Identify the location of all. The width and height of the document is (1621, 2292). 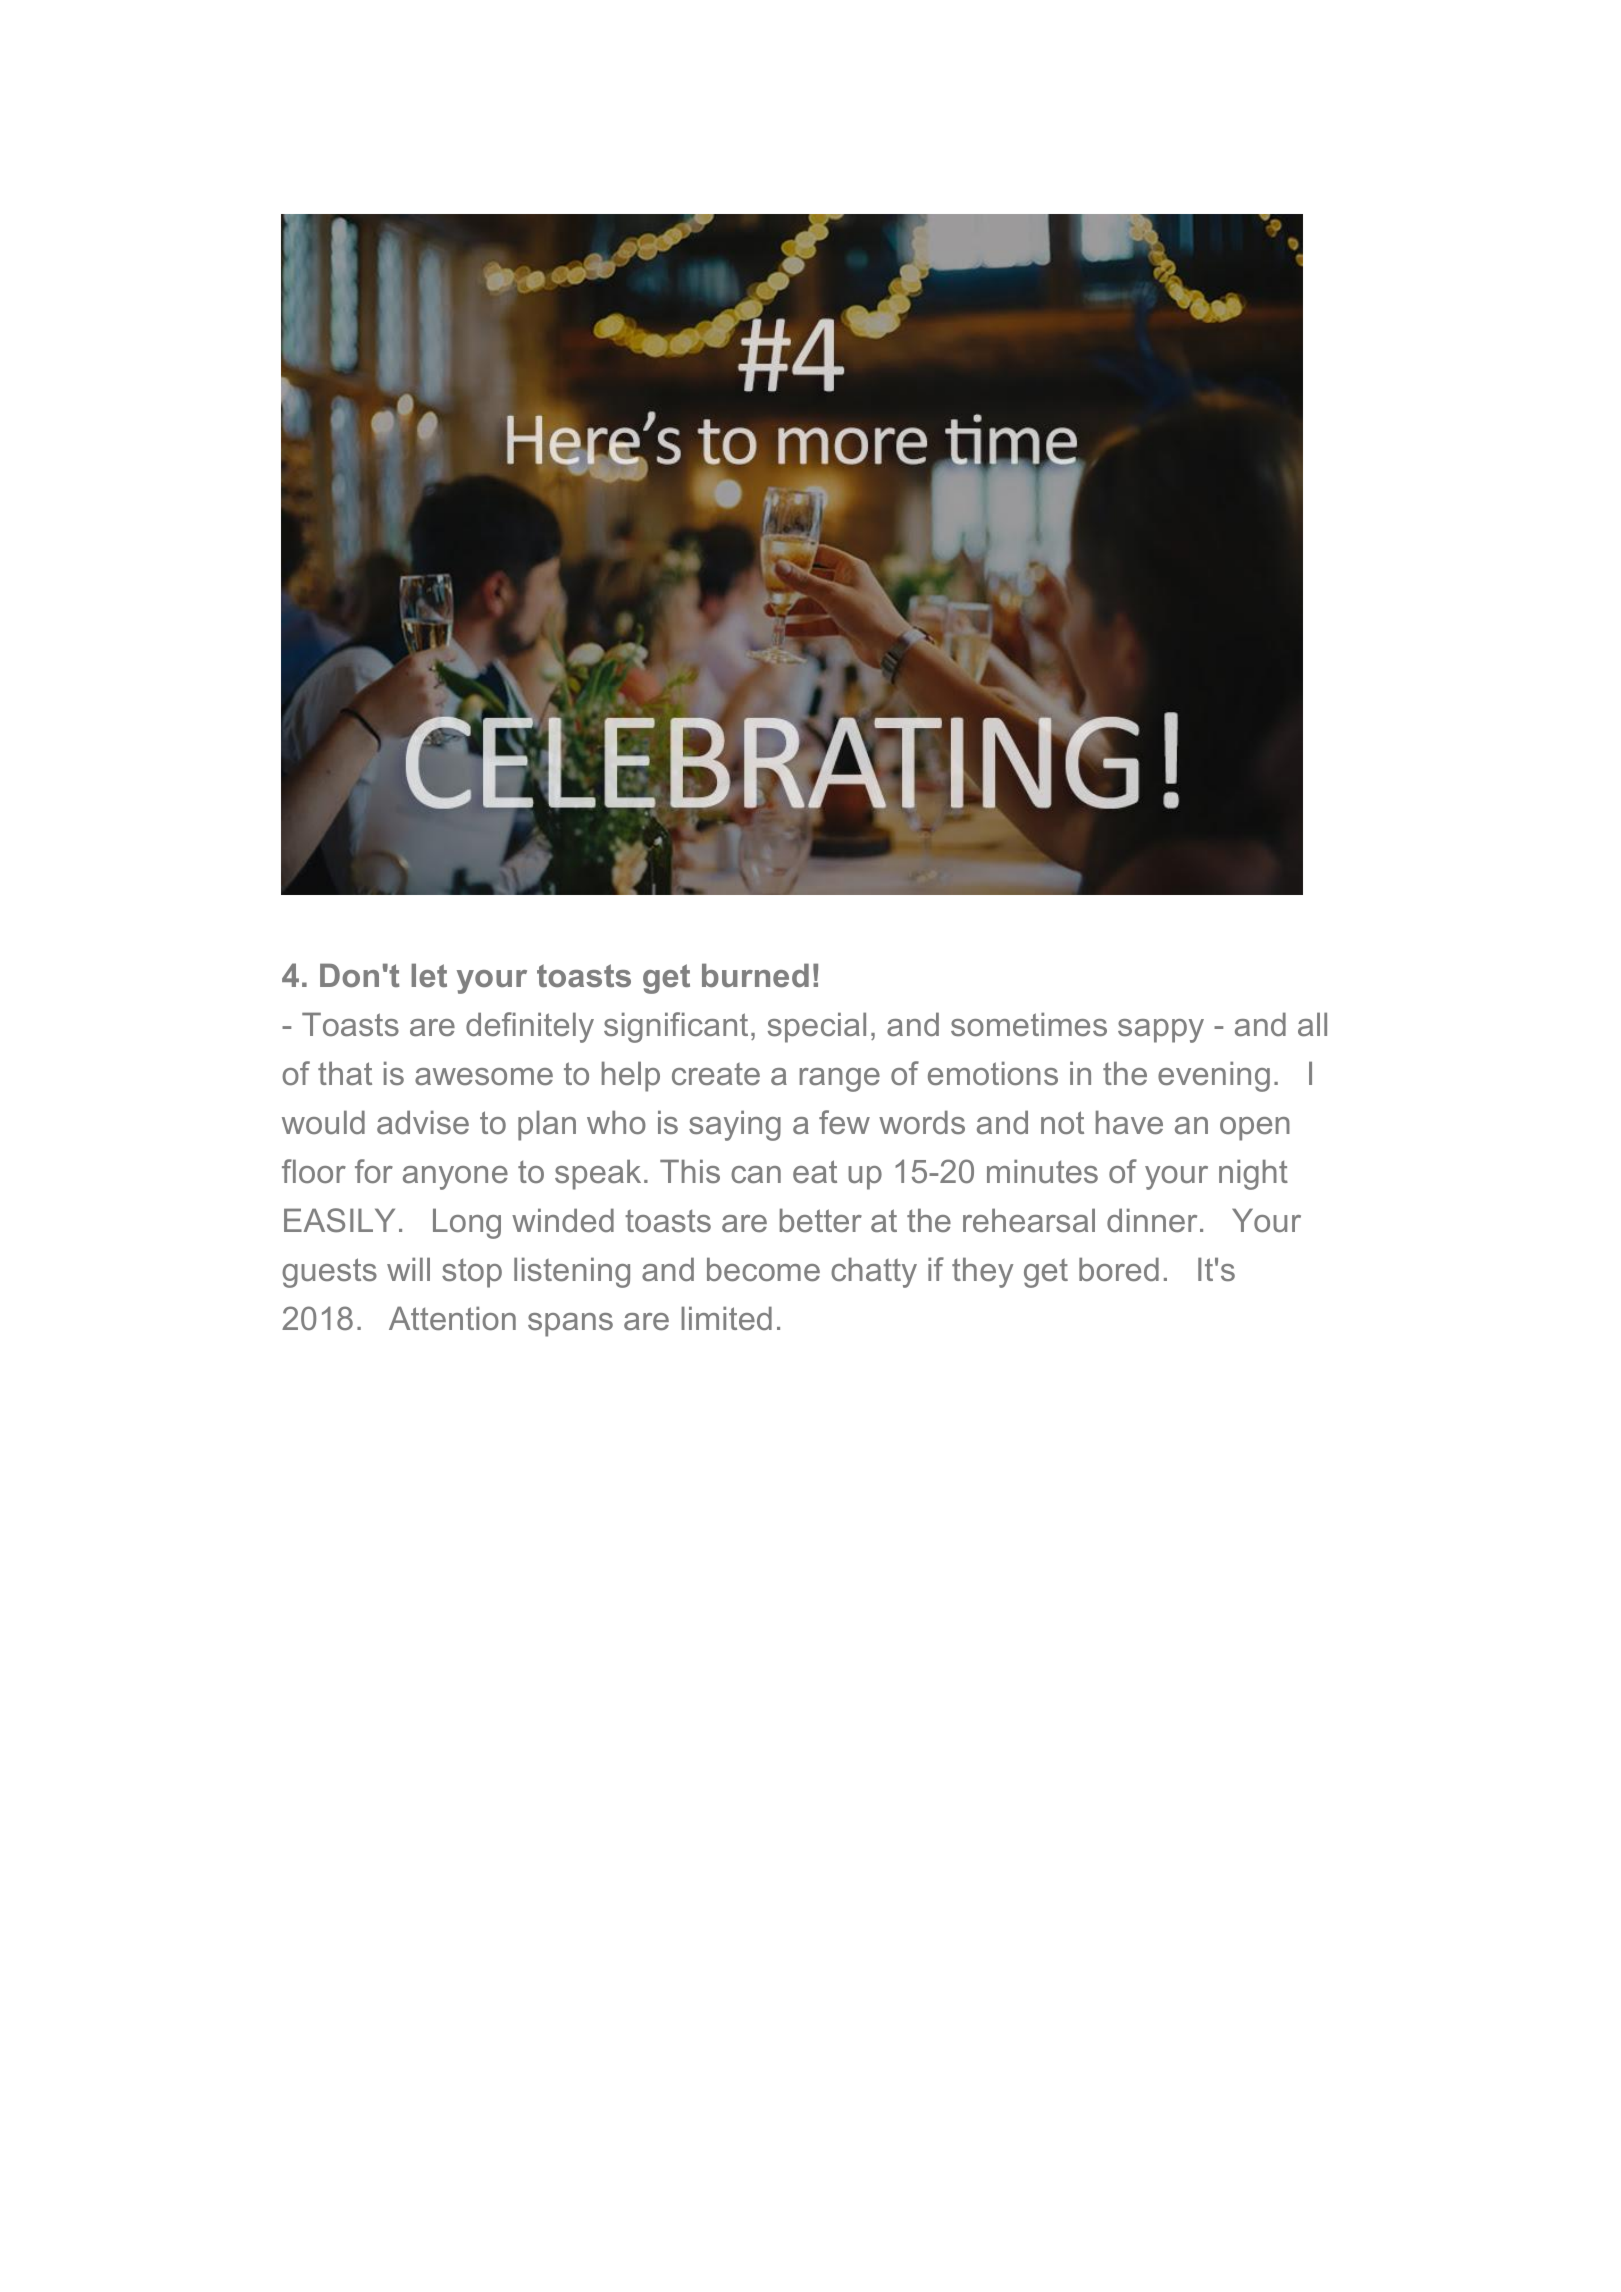
(1312, 1024).
